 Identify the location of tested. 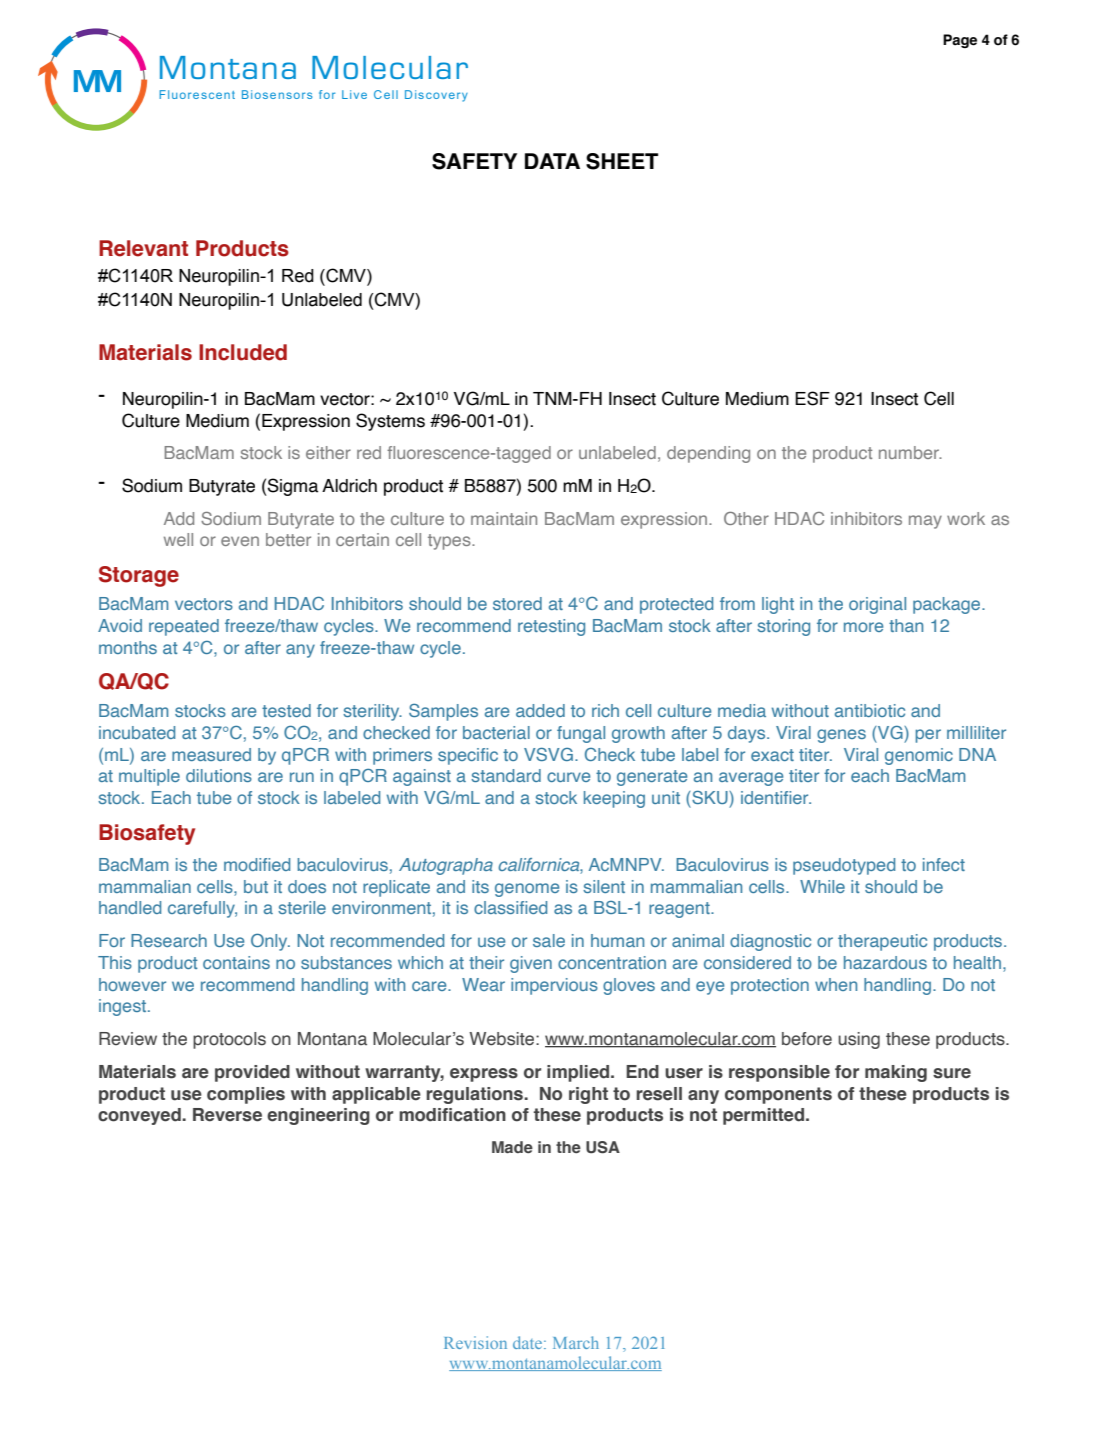
(286, 710).
